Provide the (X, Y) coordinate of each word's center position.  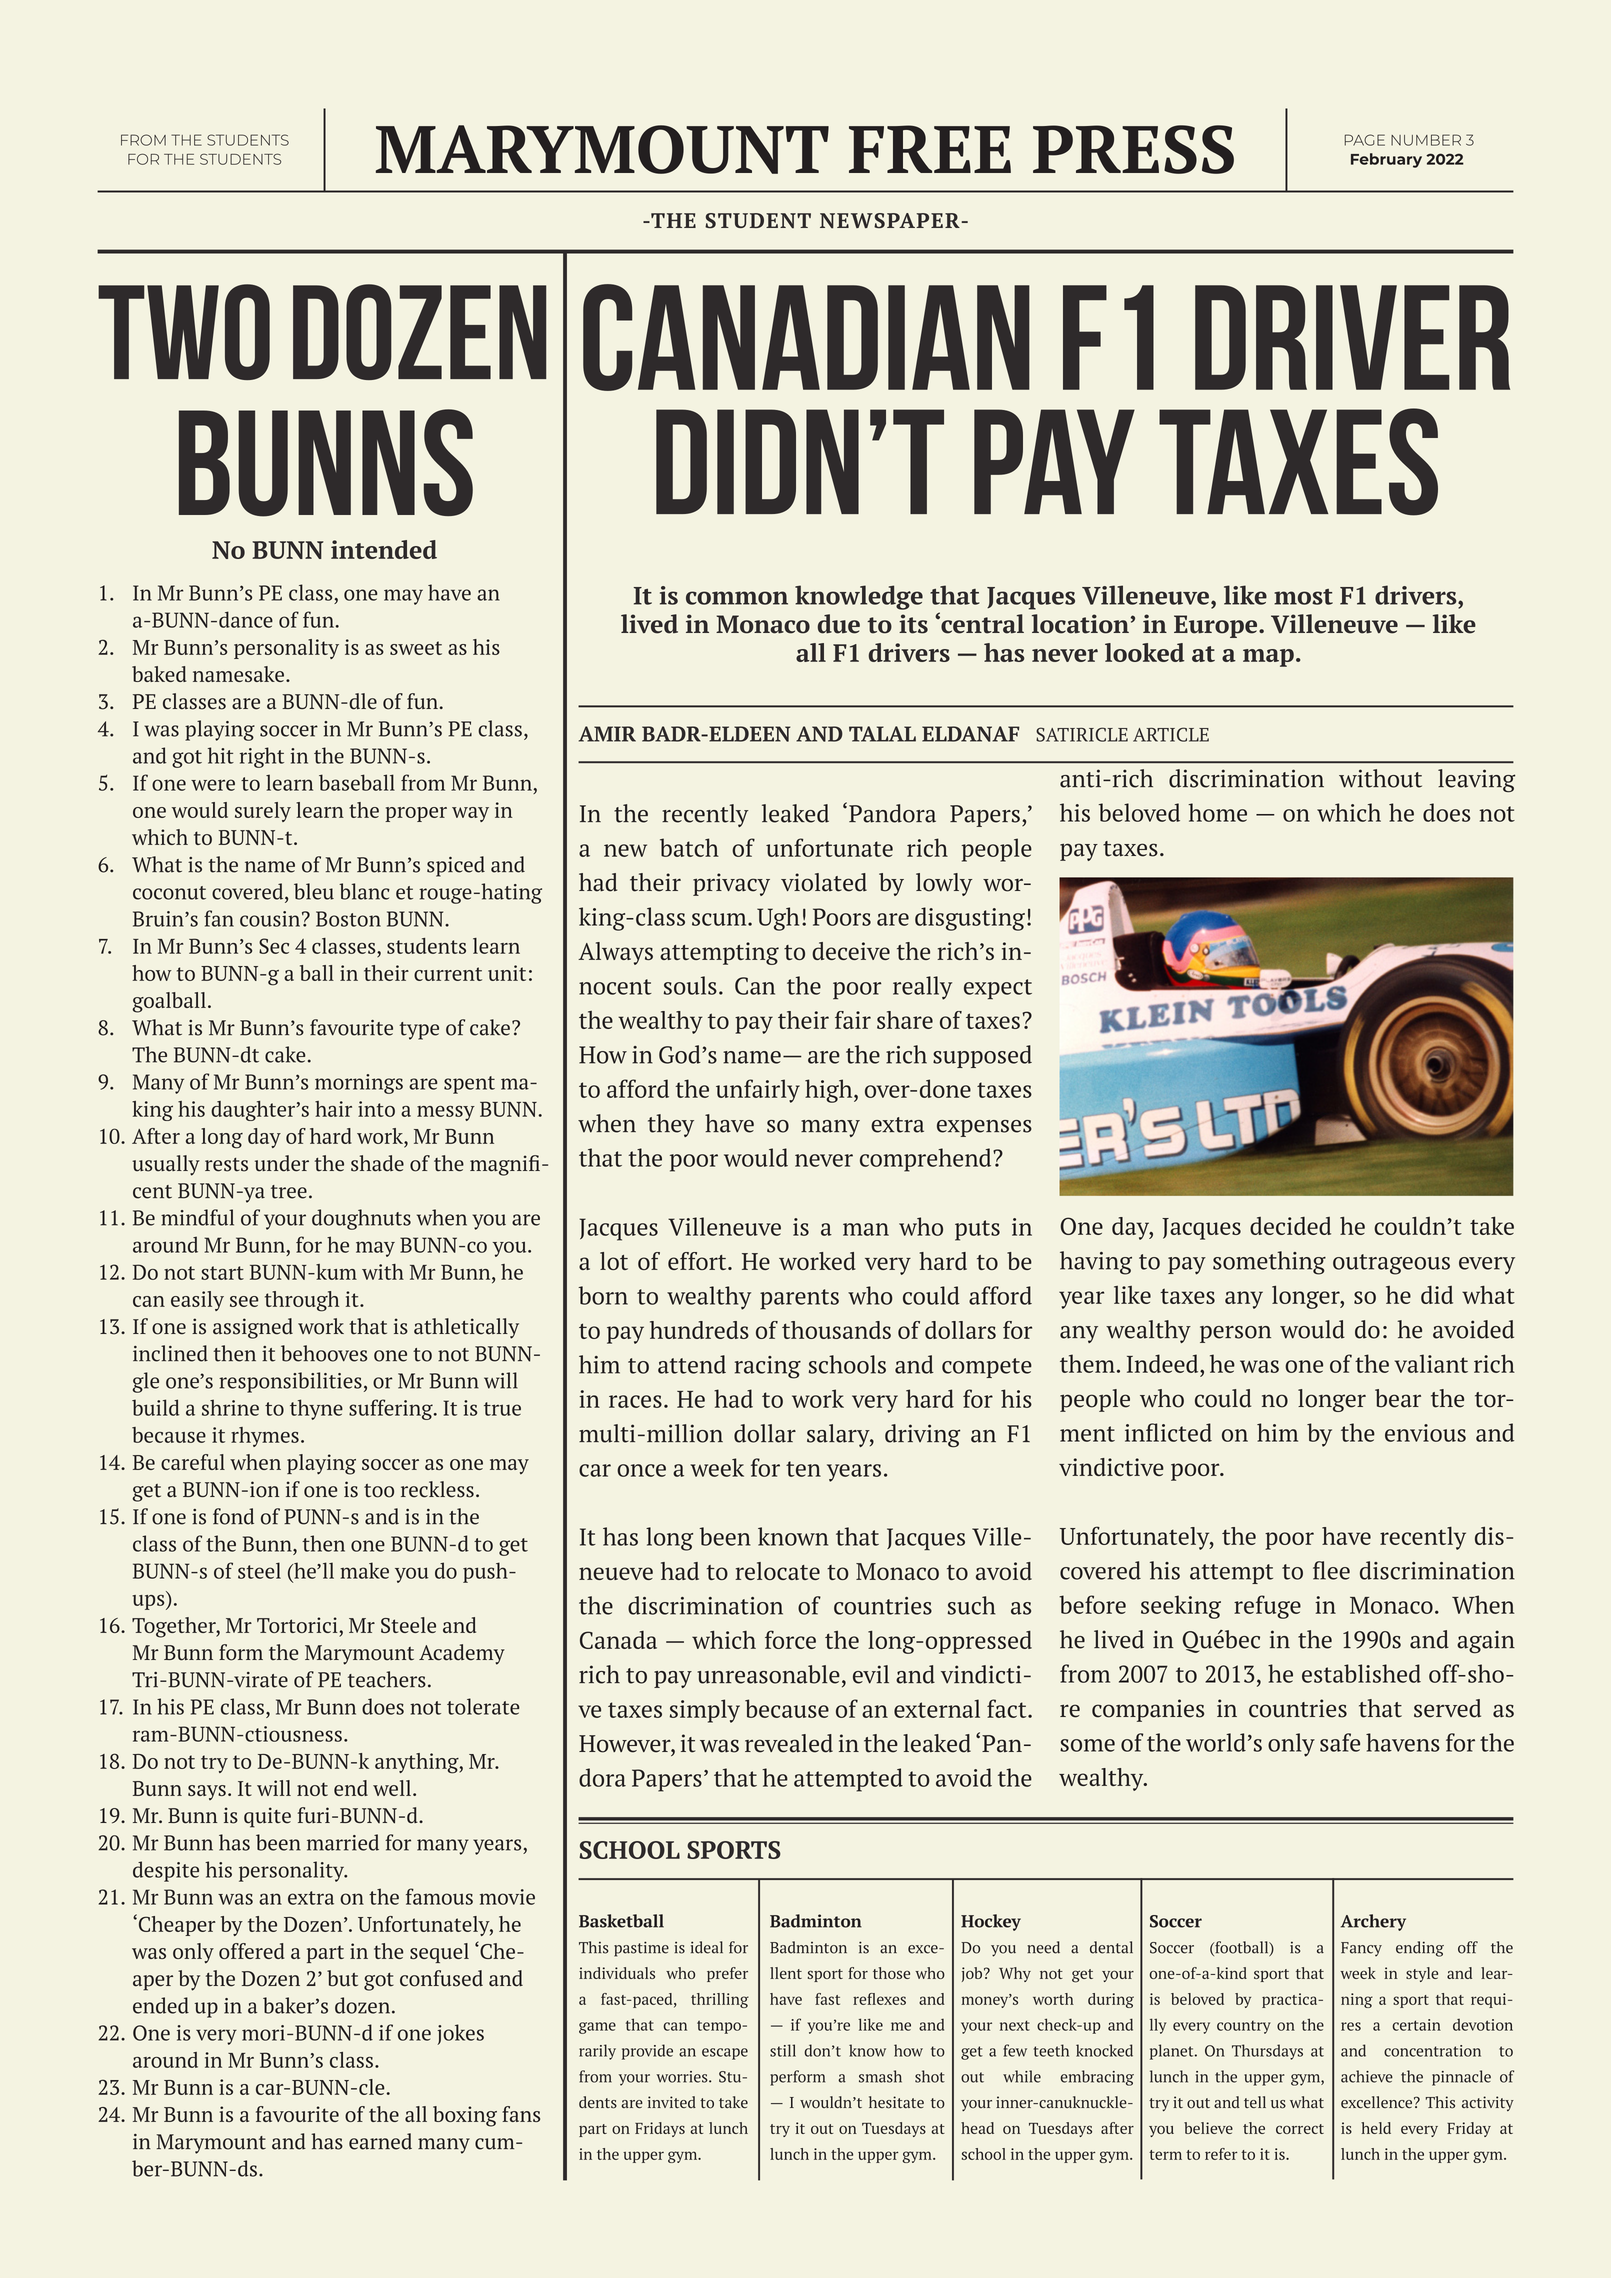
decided (1290, 1226)
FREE (930, 149)
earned (380, 2141)
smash (880, 2076)
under (282, 1163)
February (1386, 160)
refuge (1267, 1607)
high (830, 1091)
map (1268, 658)
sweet (416, 648)
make (364, 1570)
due (839, 624)
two (184, 332)
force (790, 1639)
